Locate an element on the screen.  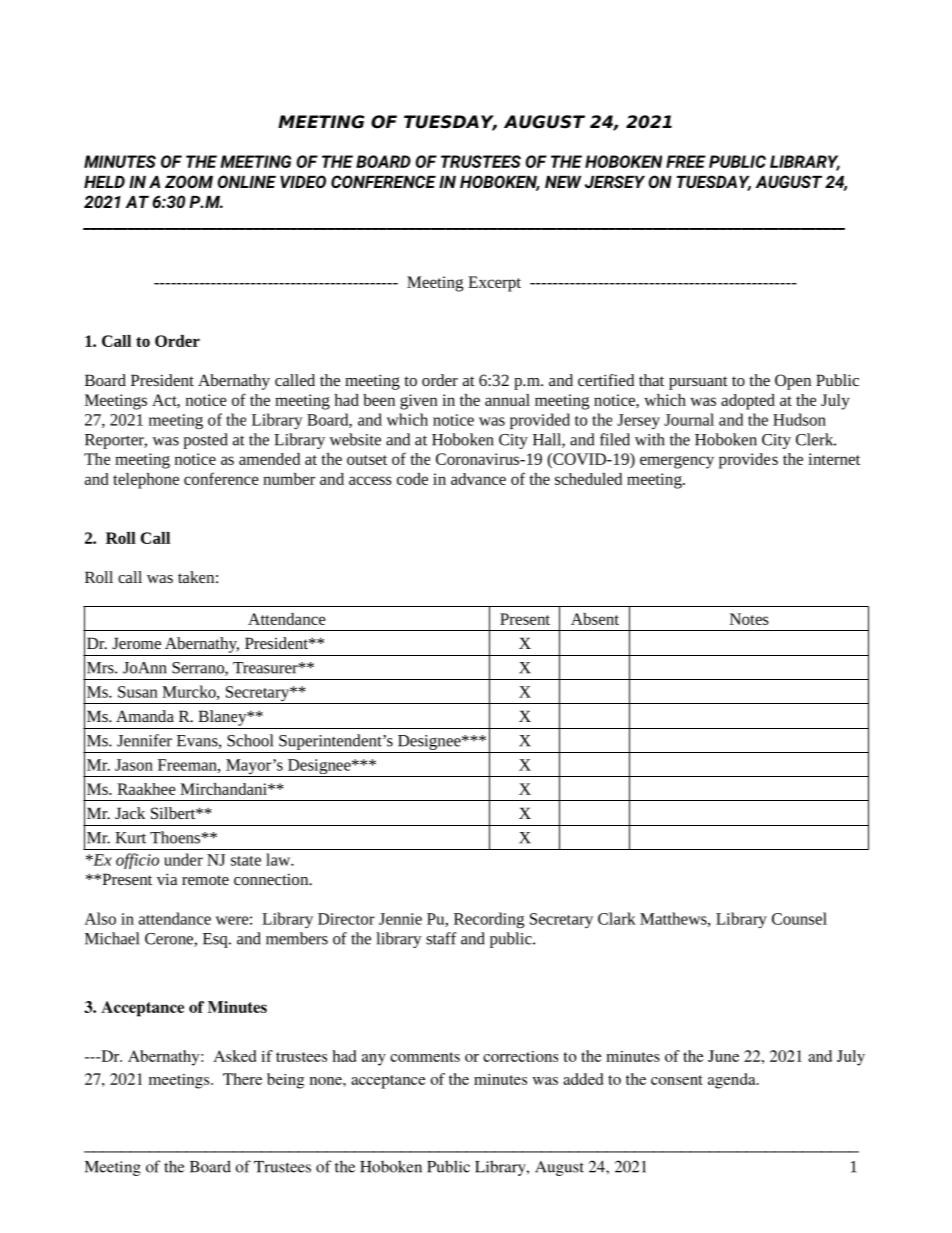
NEW is located at coordinates (563, 182).
